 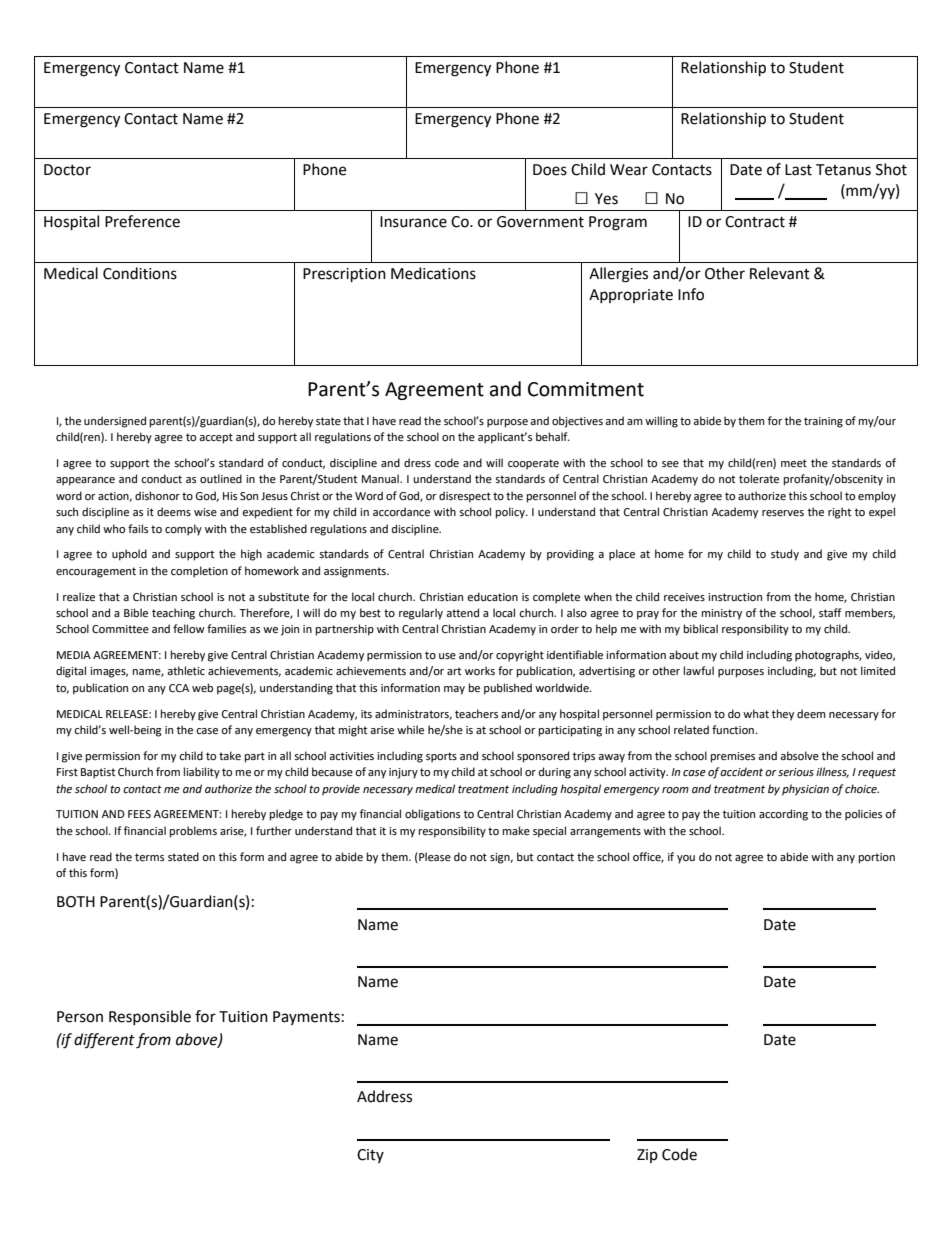 I want to click on Preference, so click(x=142, y=221).
